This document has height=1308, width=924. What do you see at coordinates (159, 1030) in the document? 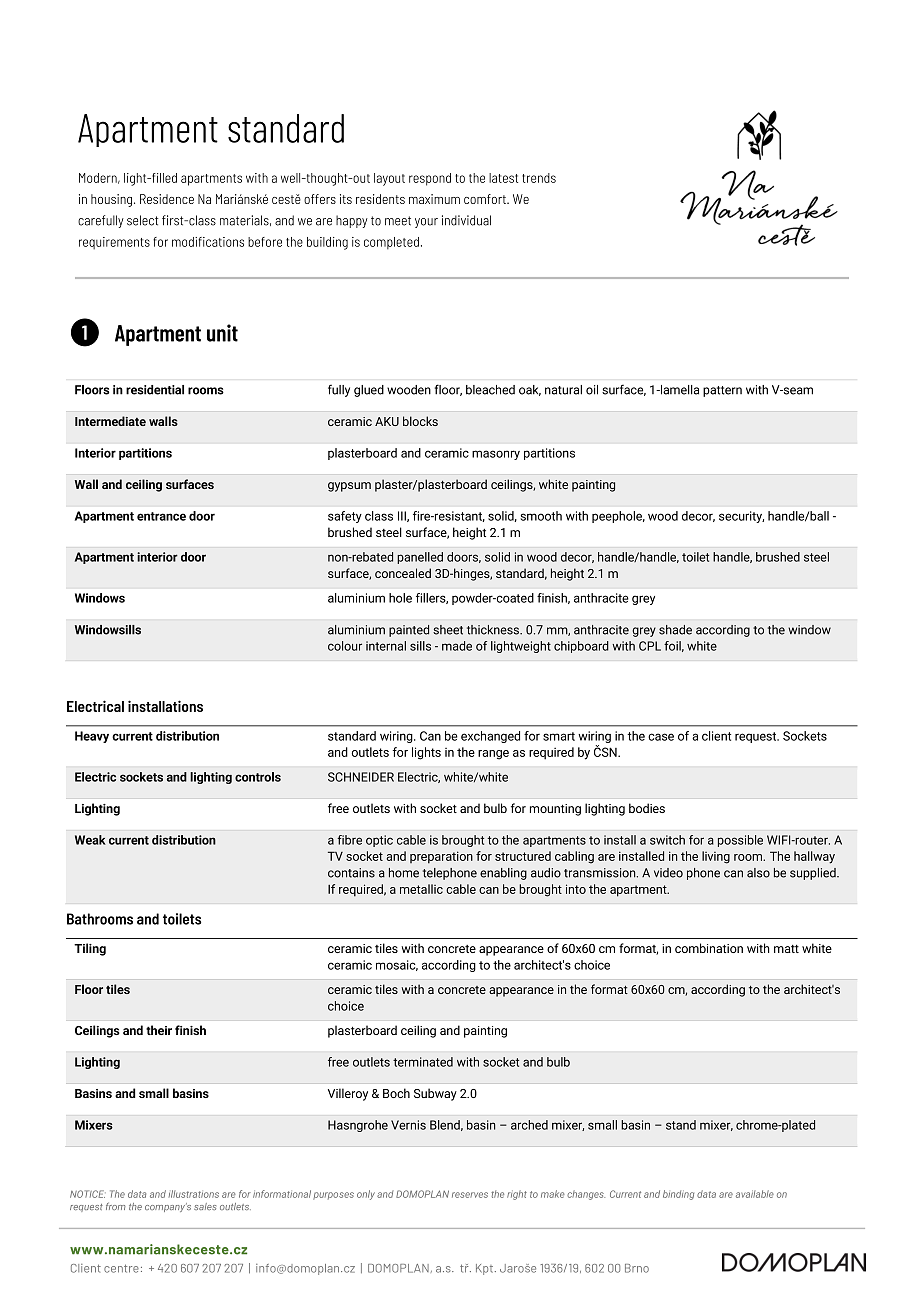
I see `their` at bounding box center [159, 1030].
